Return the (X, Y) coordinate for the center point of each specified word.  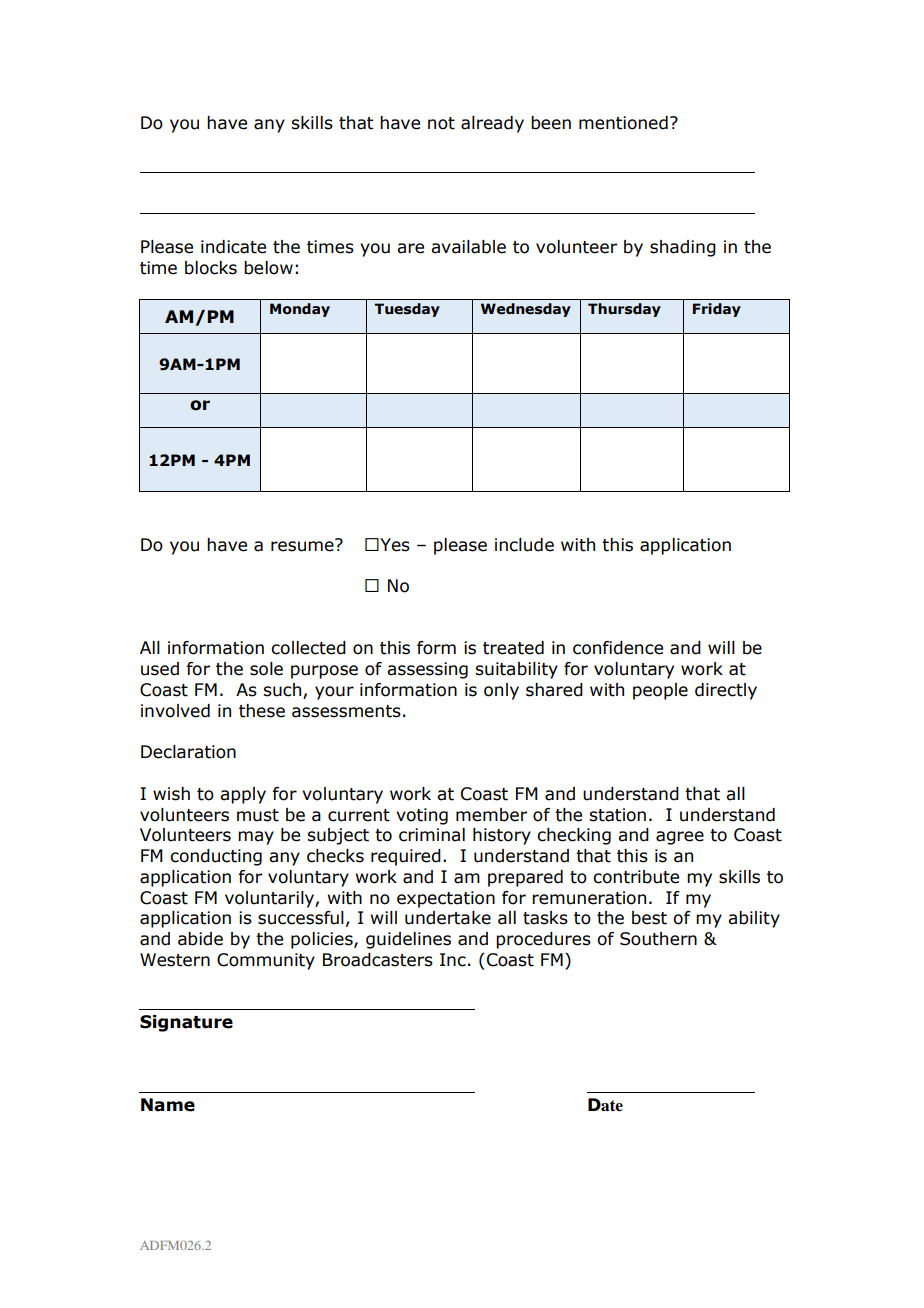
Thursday (624, 310)
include (524, 545)
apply (243, 795)
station (617, 815)
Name (168, 1105)
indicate (233, 247)
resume (303, 545)
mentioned (623, 123)
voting (422, 816)
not (441, 123)
